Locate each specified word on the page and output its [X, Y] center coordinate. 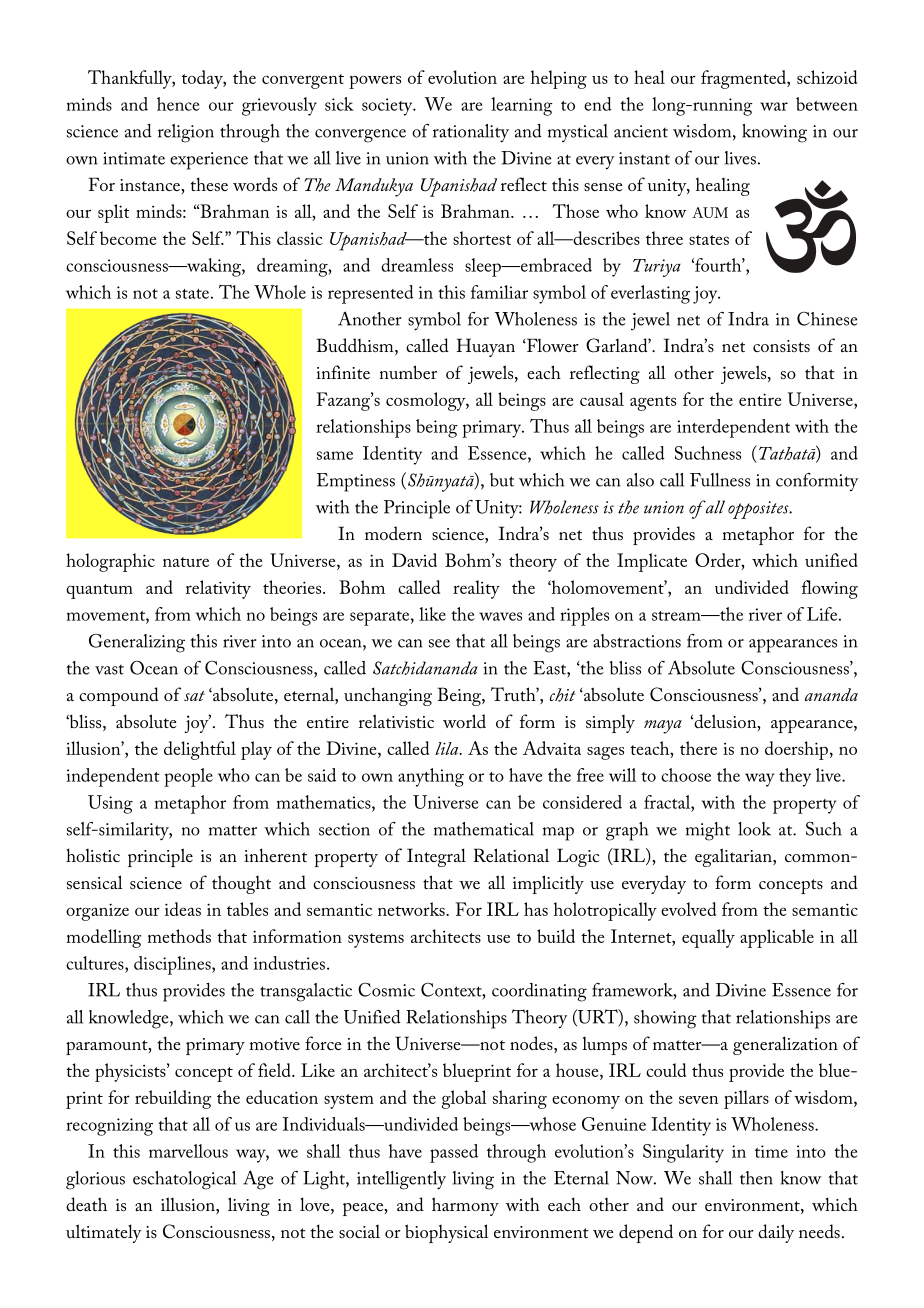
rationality [471, 133]
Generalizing [137, 643]
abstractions [637, 641]
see [439, 643]
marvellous [188, 1151]
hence [178, 104]
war [774, 106]
